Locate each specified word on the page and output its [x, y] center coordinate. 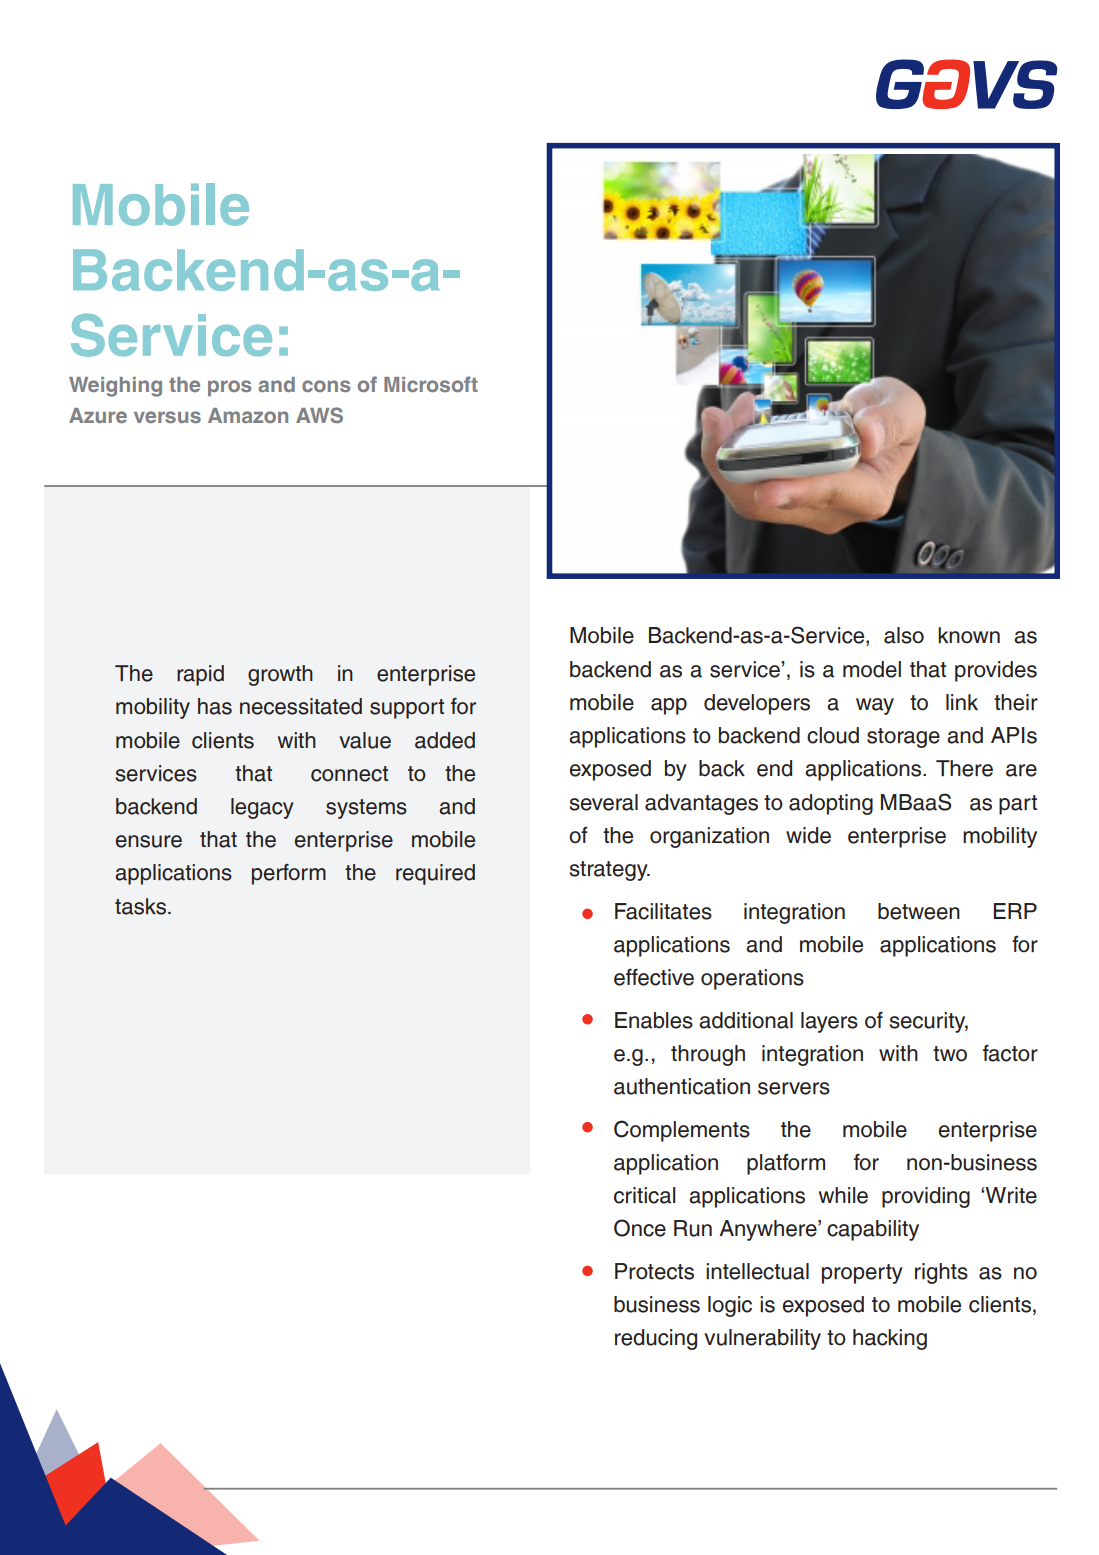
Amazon [248, 415]
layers [829, 1022]
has [215, 706]
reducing [656, 1339]
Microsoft [431, 384]
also [904, 635]
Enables [654, 1020]
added [445, 740]
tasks [142, 906]
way [875, 706]
